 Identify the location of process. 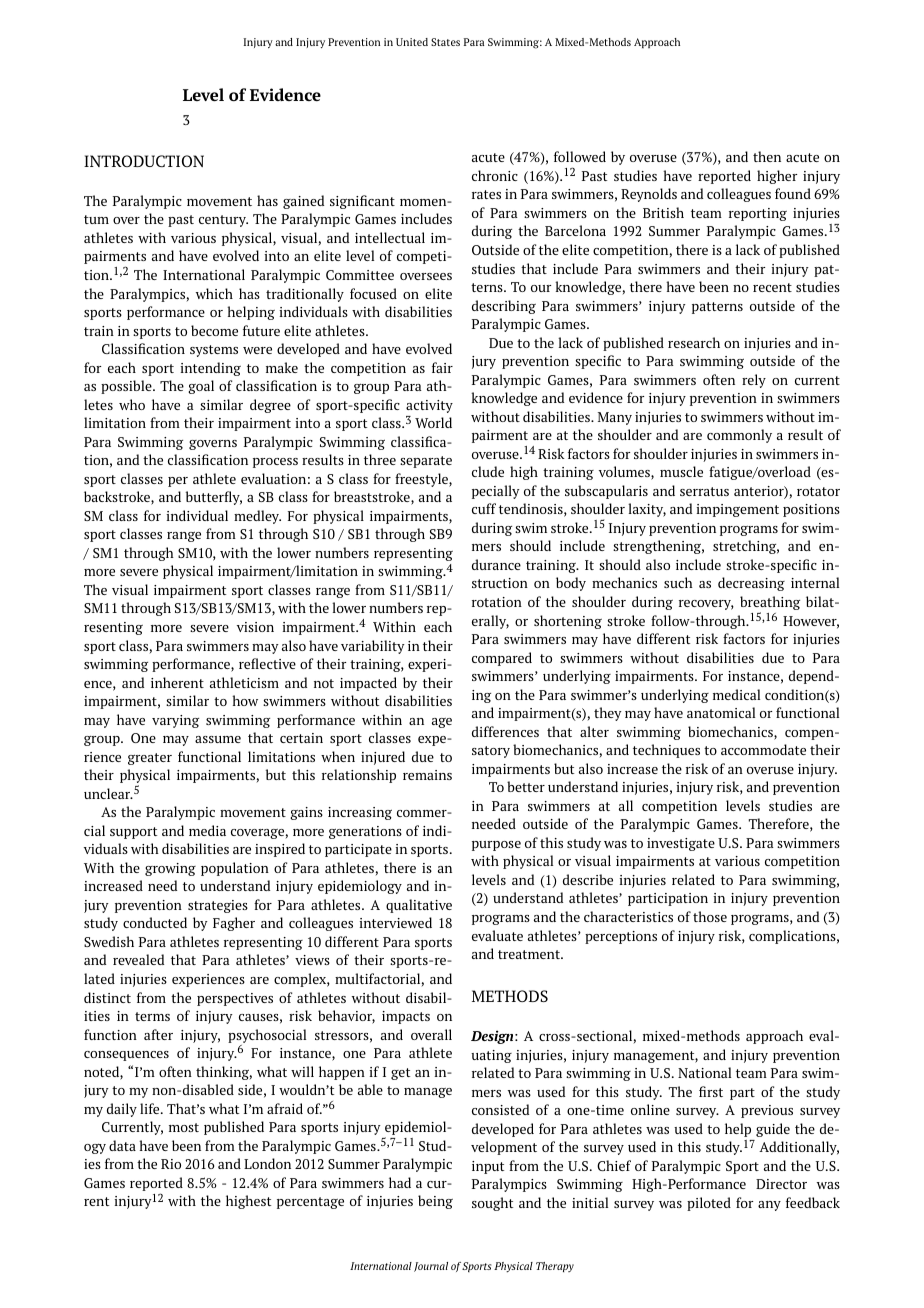
(275, 463).
